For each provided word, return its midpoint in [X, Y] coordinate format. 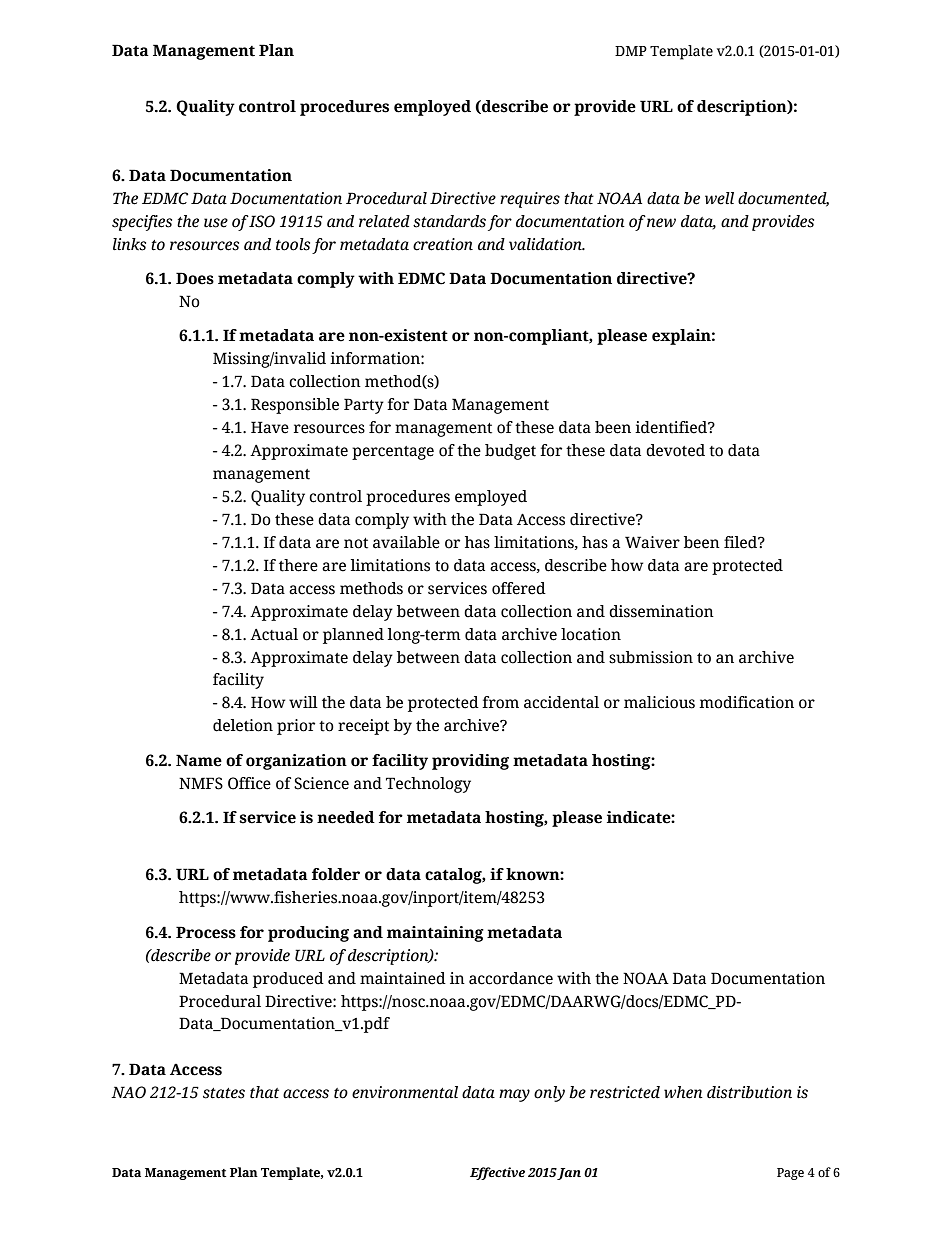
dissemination [661, 611]
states [224, 1093]
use [216, 223]
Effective [497, 1173]
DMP [631, 51]
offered [519, 588]
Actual [274, 634]
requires [530, 200]
